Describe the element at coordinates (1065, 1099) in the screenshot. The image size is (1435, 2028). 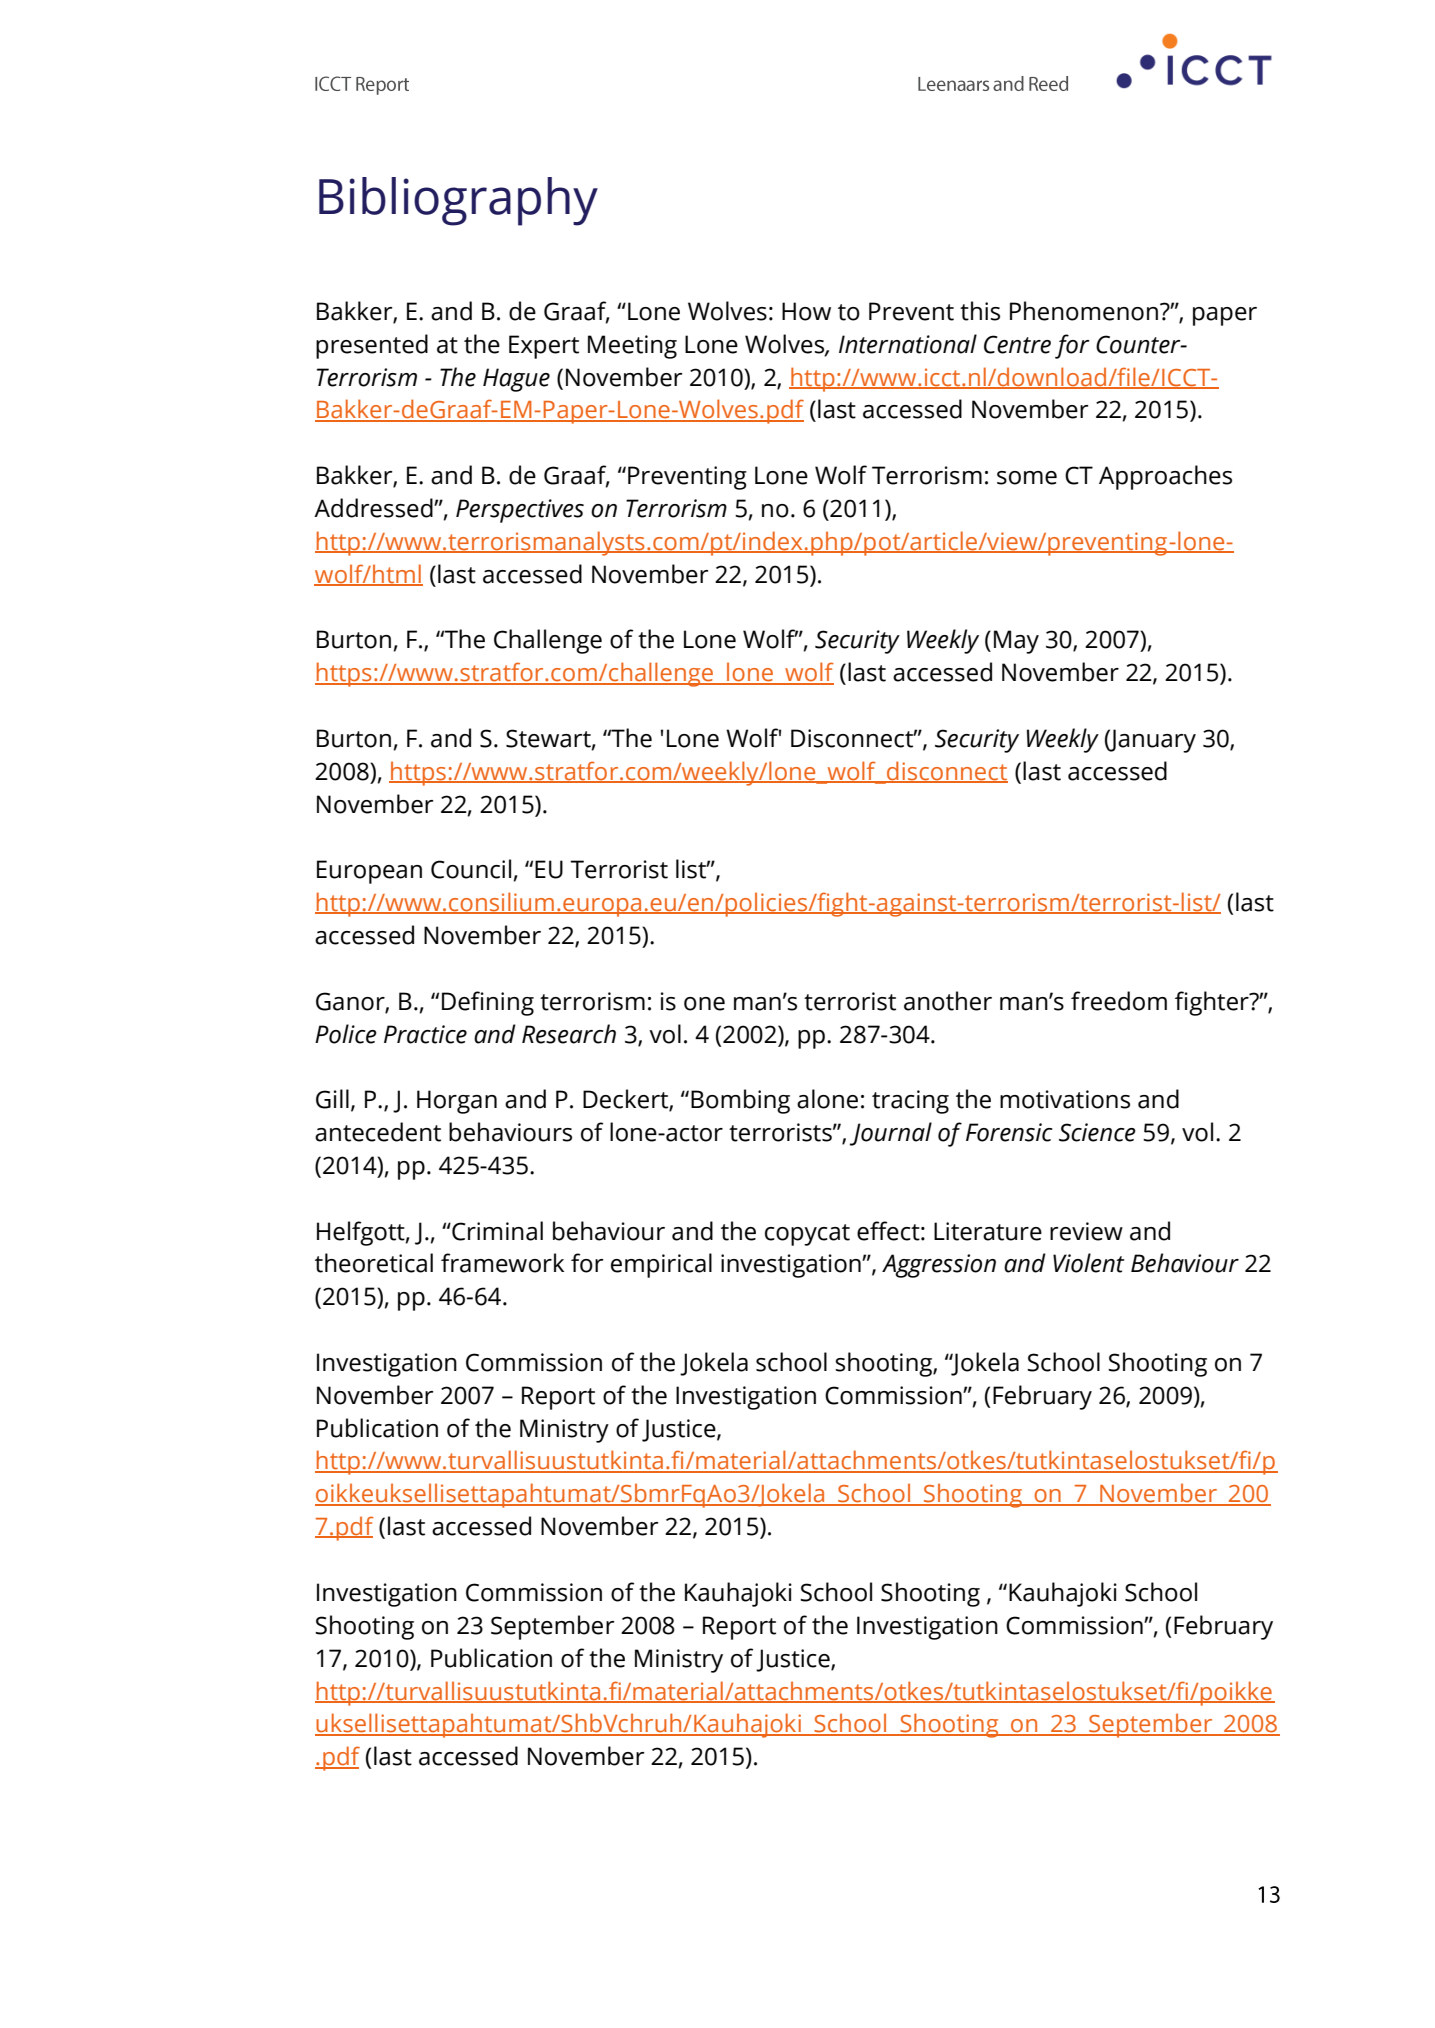
I see `motivations` at that location.
